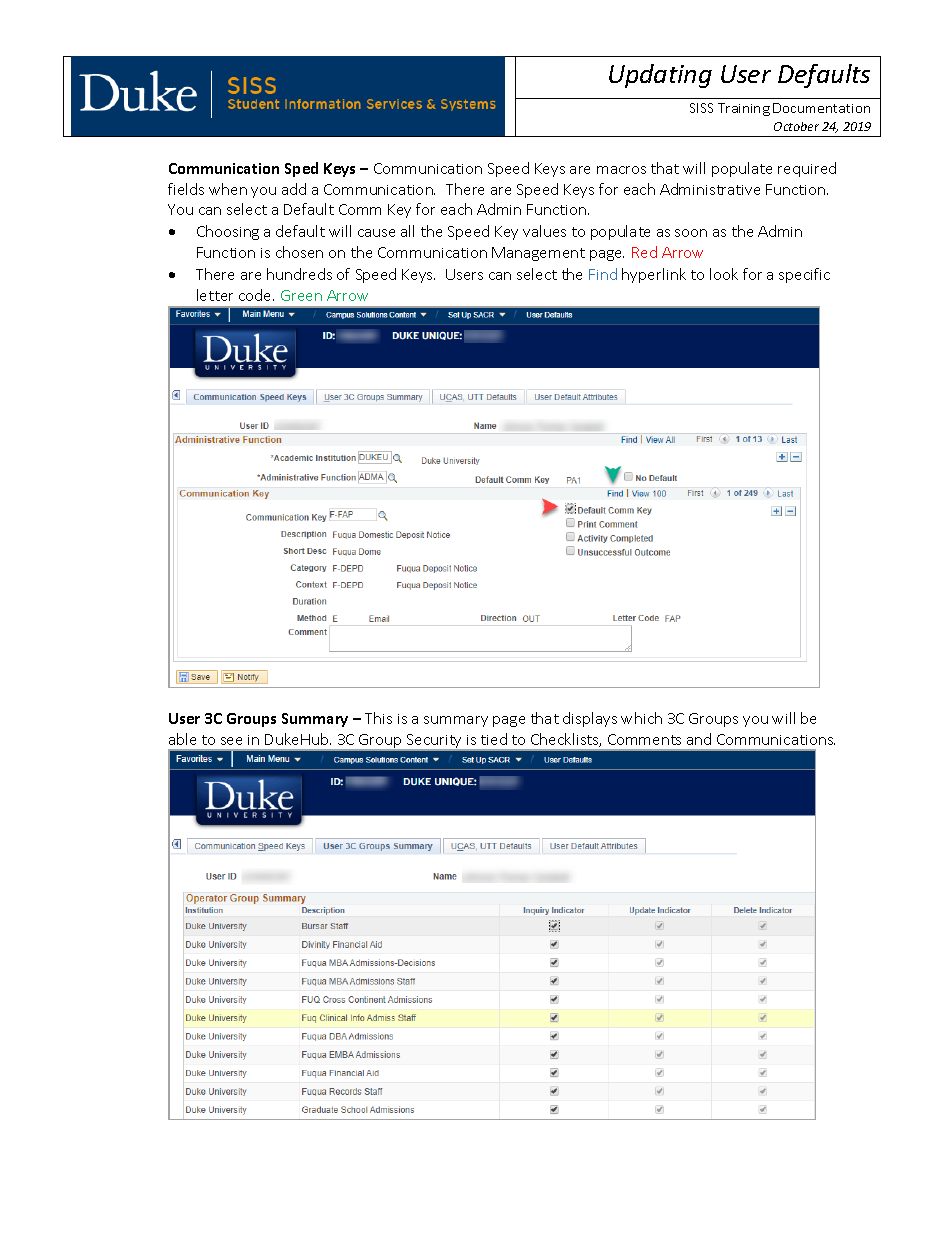  What do you see at coordinates (494, 739) in the screenshot?
I see `tied` at bounding box center [494, 739].
